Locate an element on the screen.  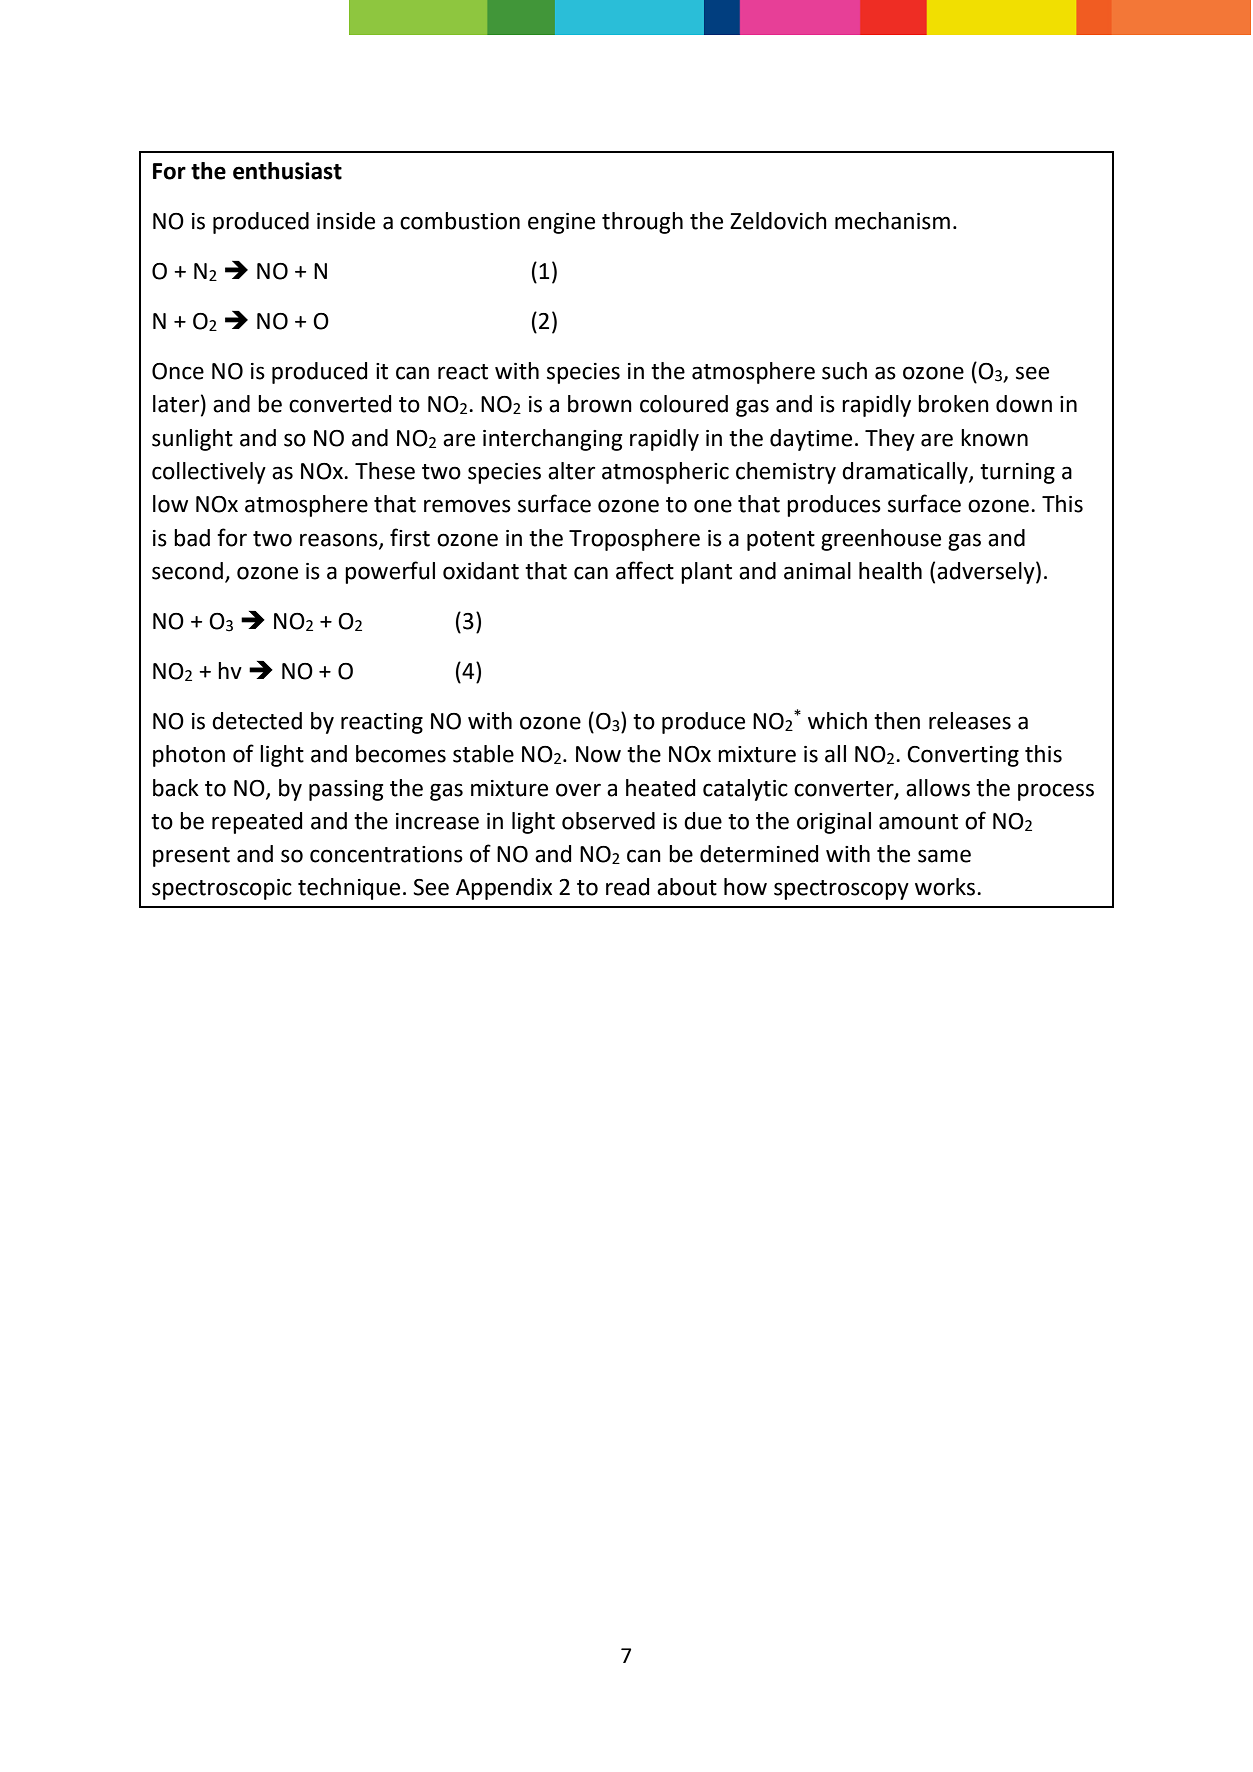
reasons is located at coordinates (340, 540).
